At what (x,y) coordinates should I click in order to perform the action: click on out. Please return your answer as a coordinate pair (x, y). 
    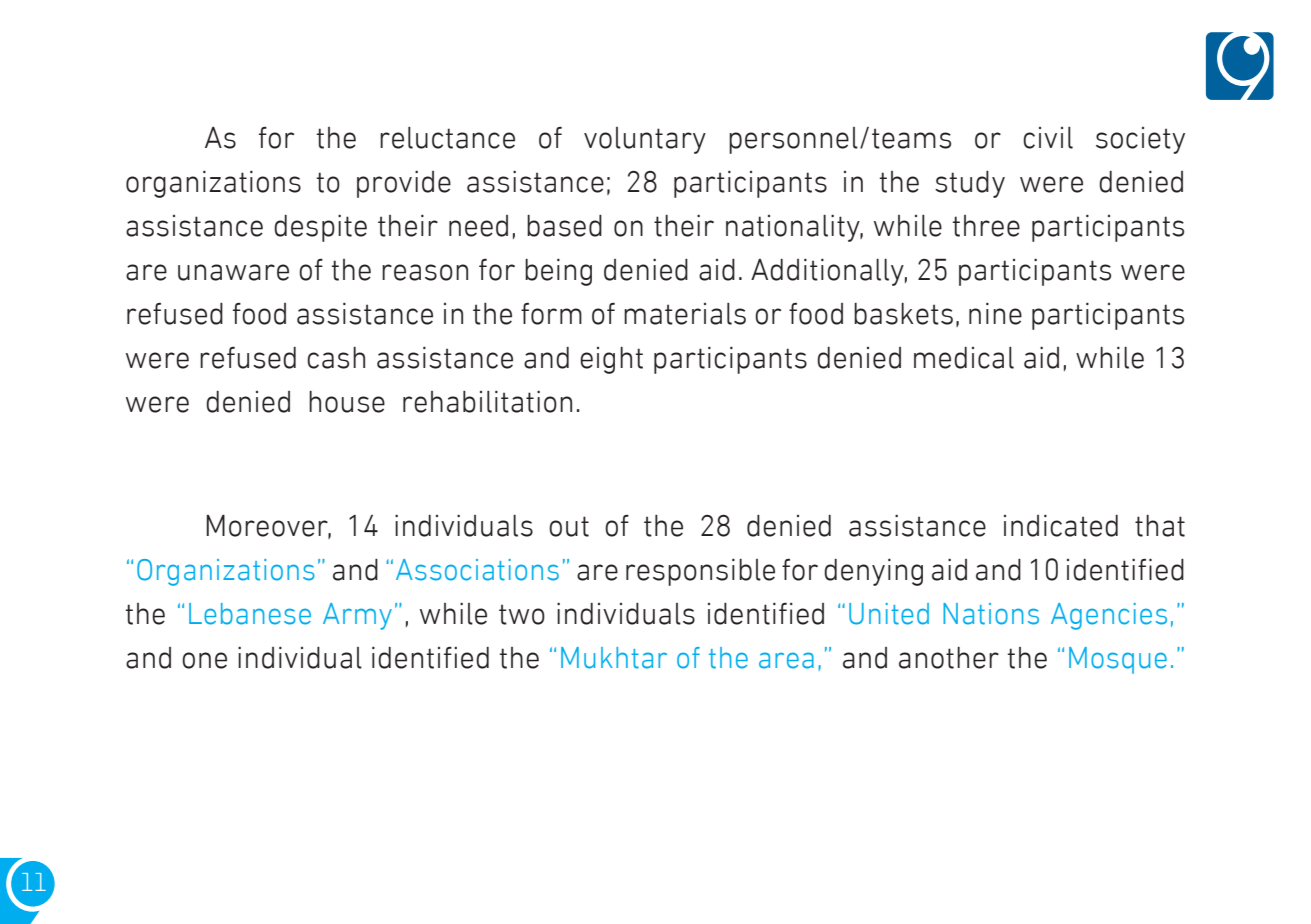
    Looking at the image, I should click on (569, 526).
